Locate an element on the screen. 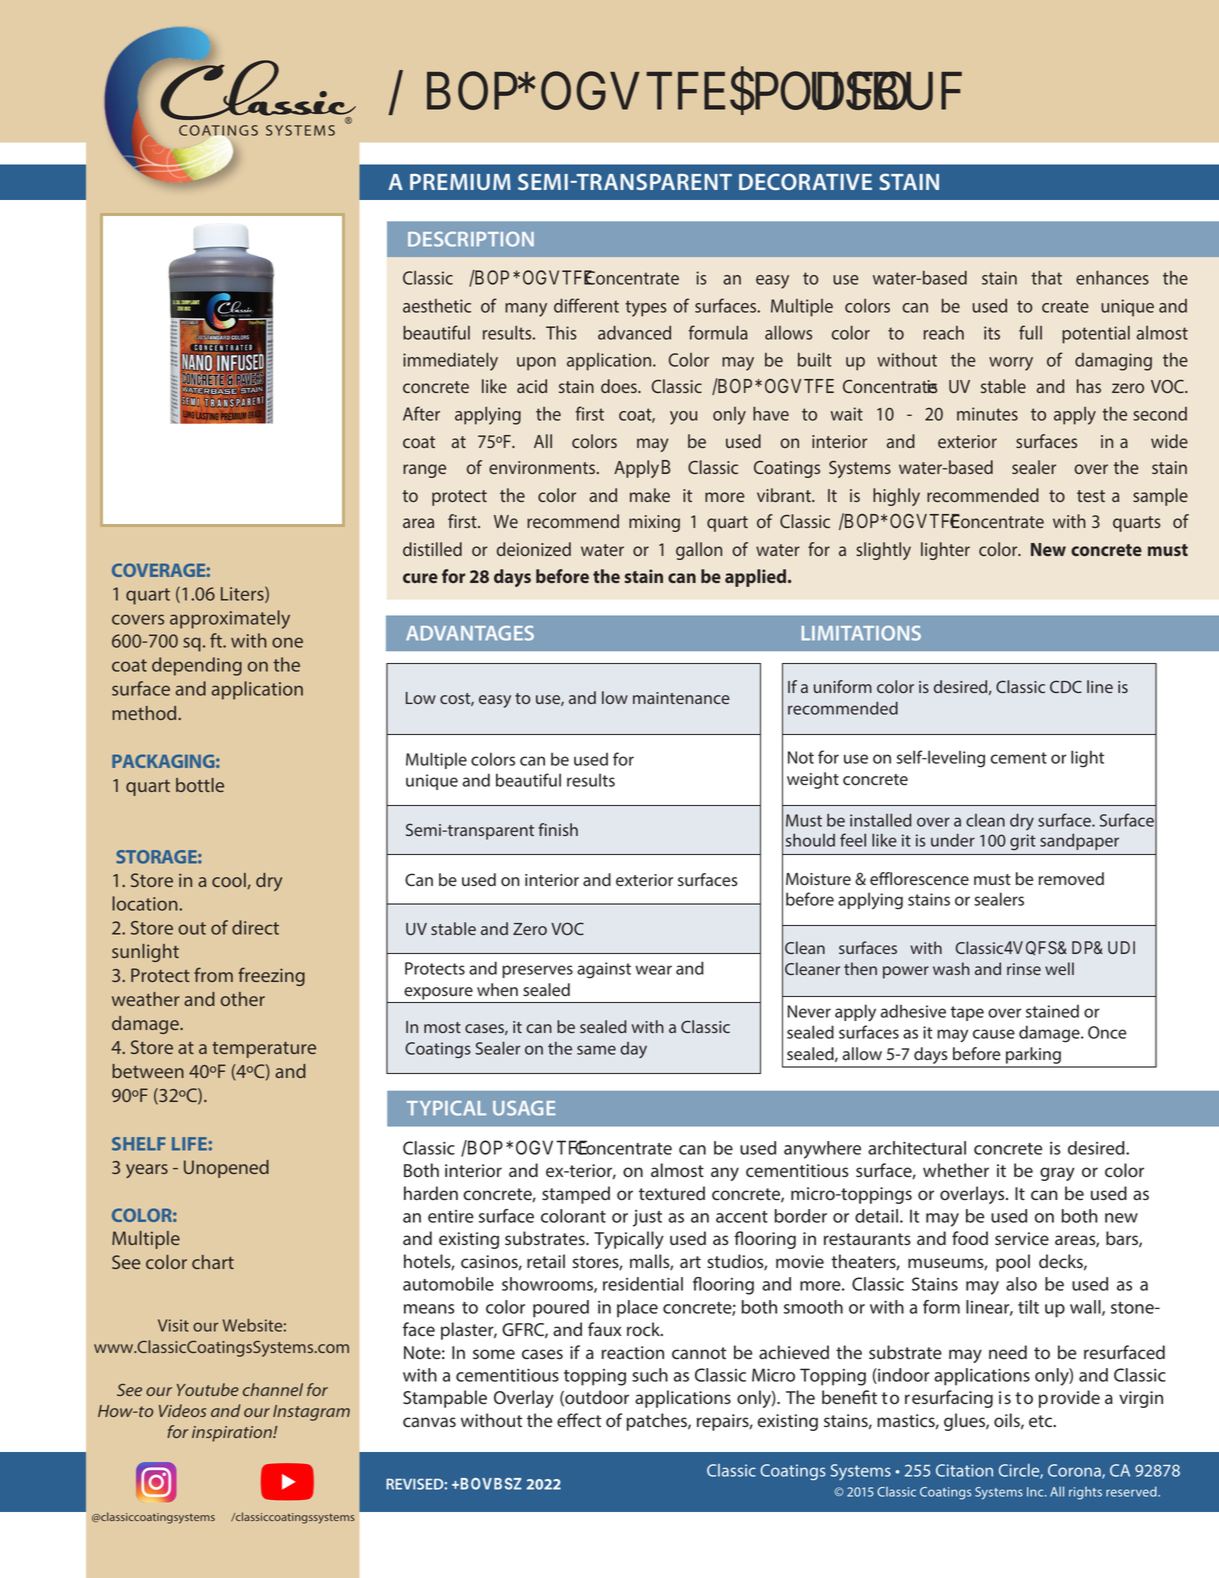 The image size is (1219, 1578). types is located at coordinates (646, 308).
